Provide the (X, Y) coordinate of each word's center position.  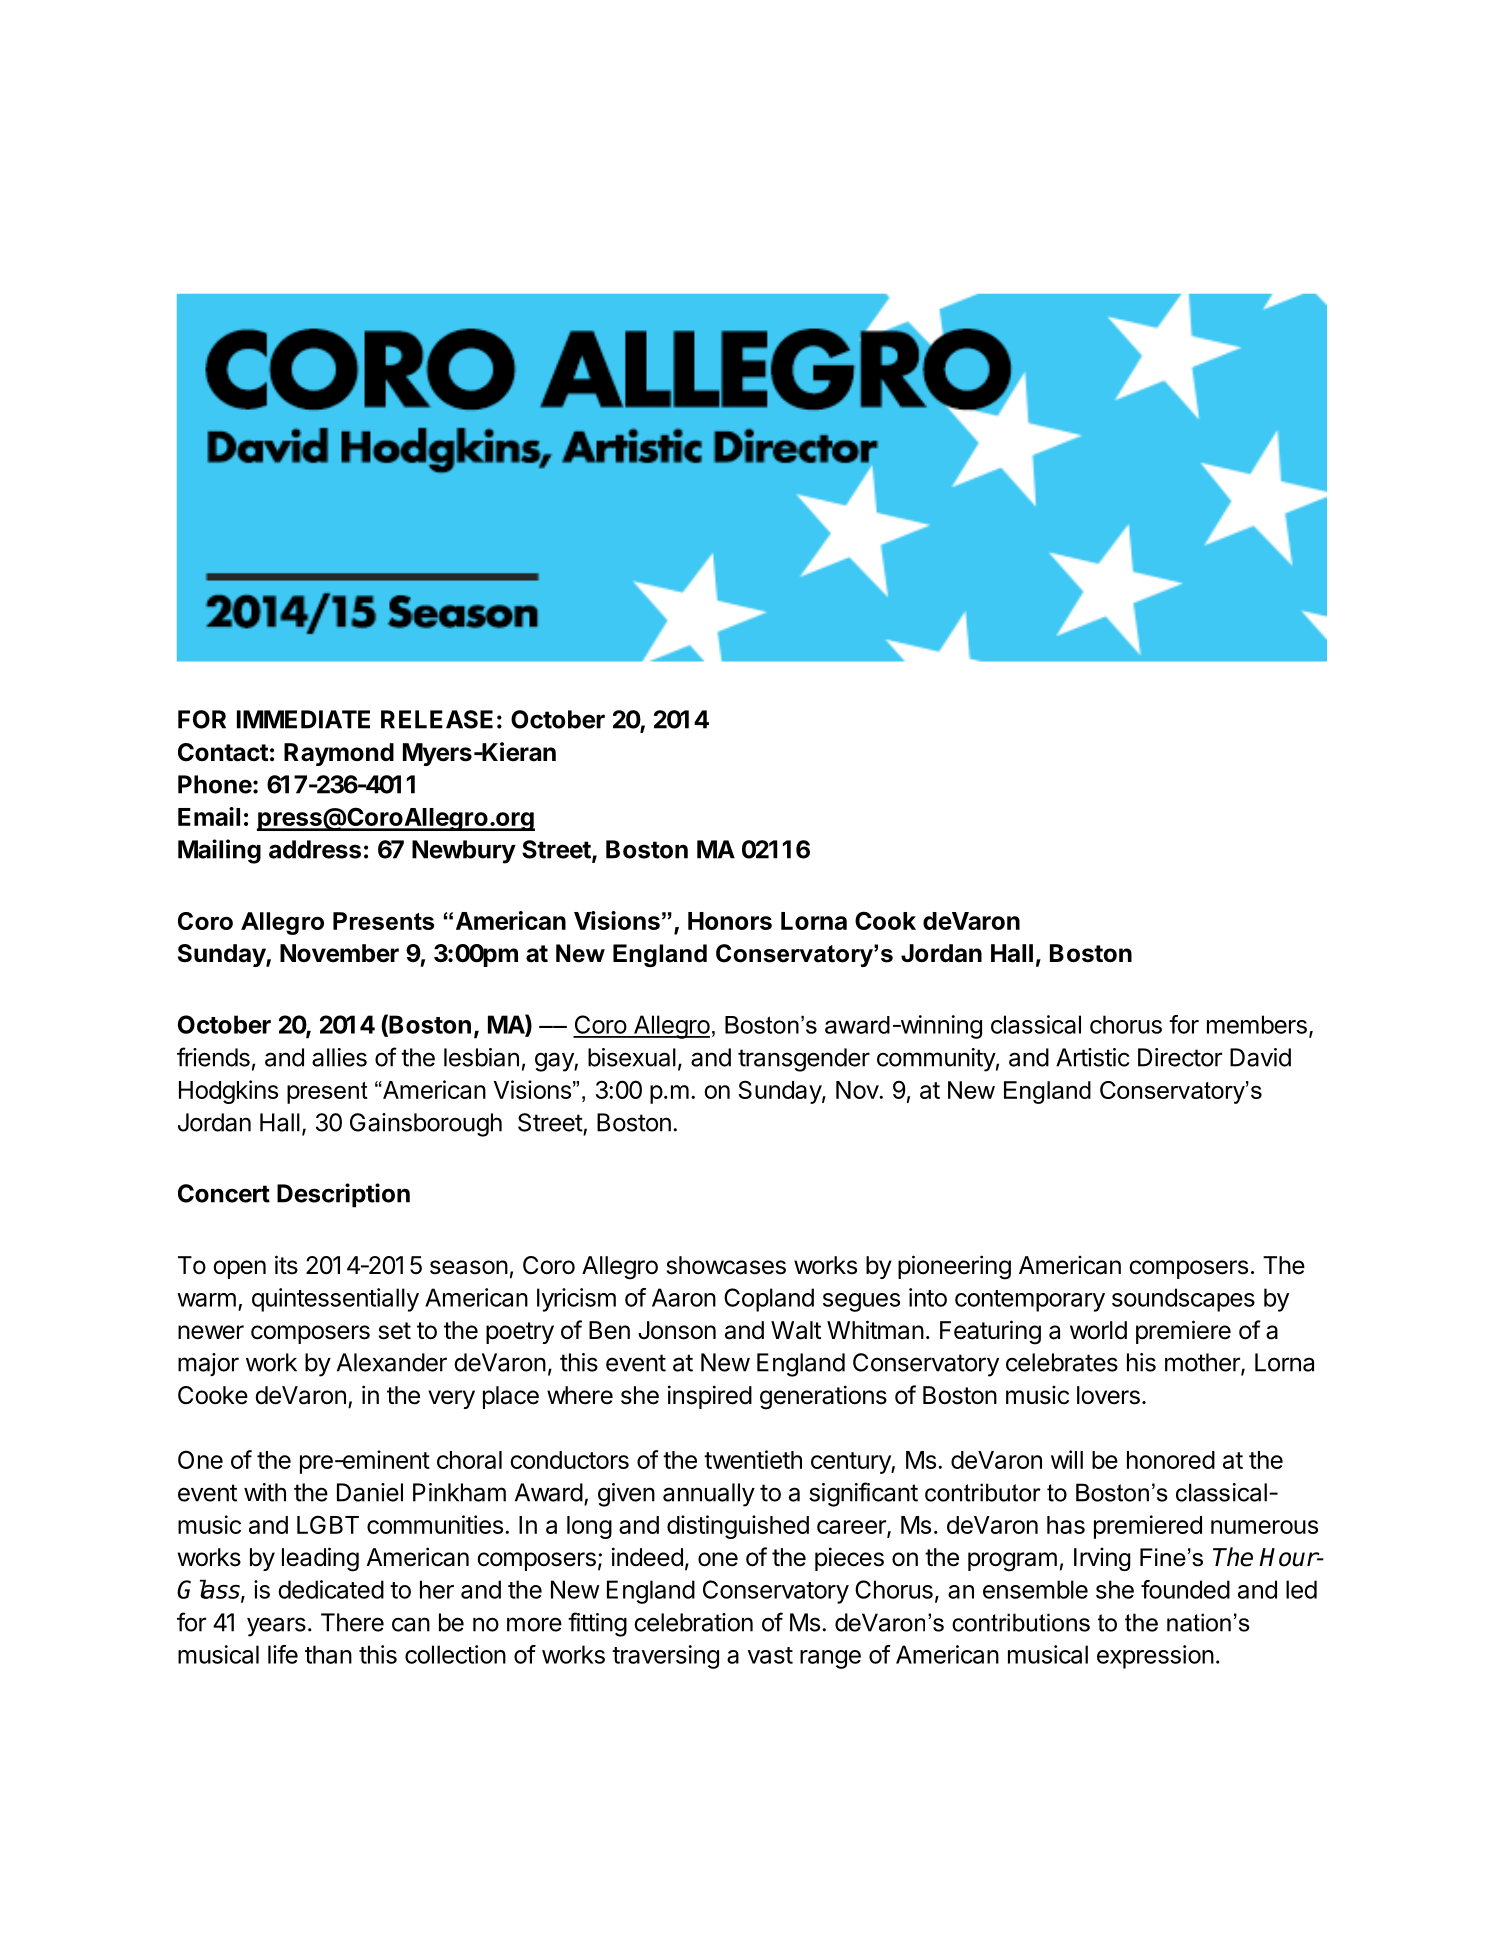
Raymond (339, 754)
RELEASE (437, 719)
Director (1180, 1057)
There (352, 1622)
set (395, 1331)
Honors (730, 921)
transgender (804, 1060)
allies (339, 1057)
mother (1203, 1363)
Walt (796, 1330)
